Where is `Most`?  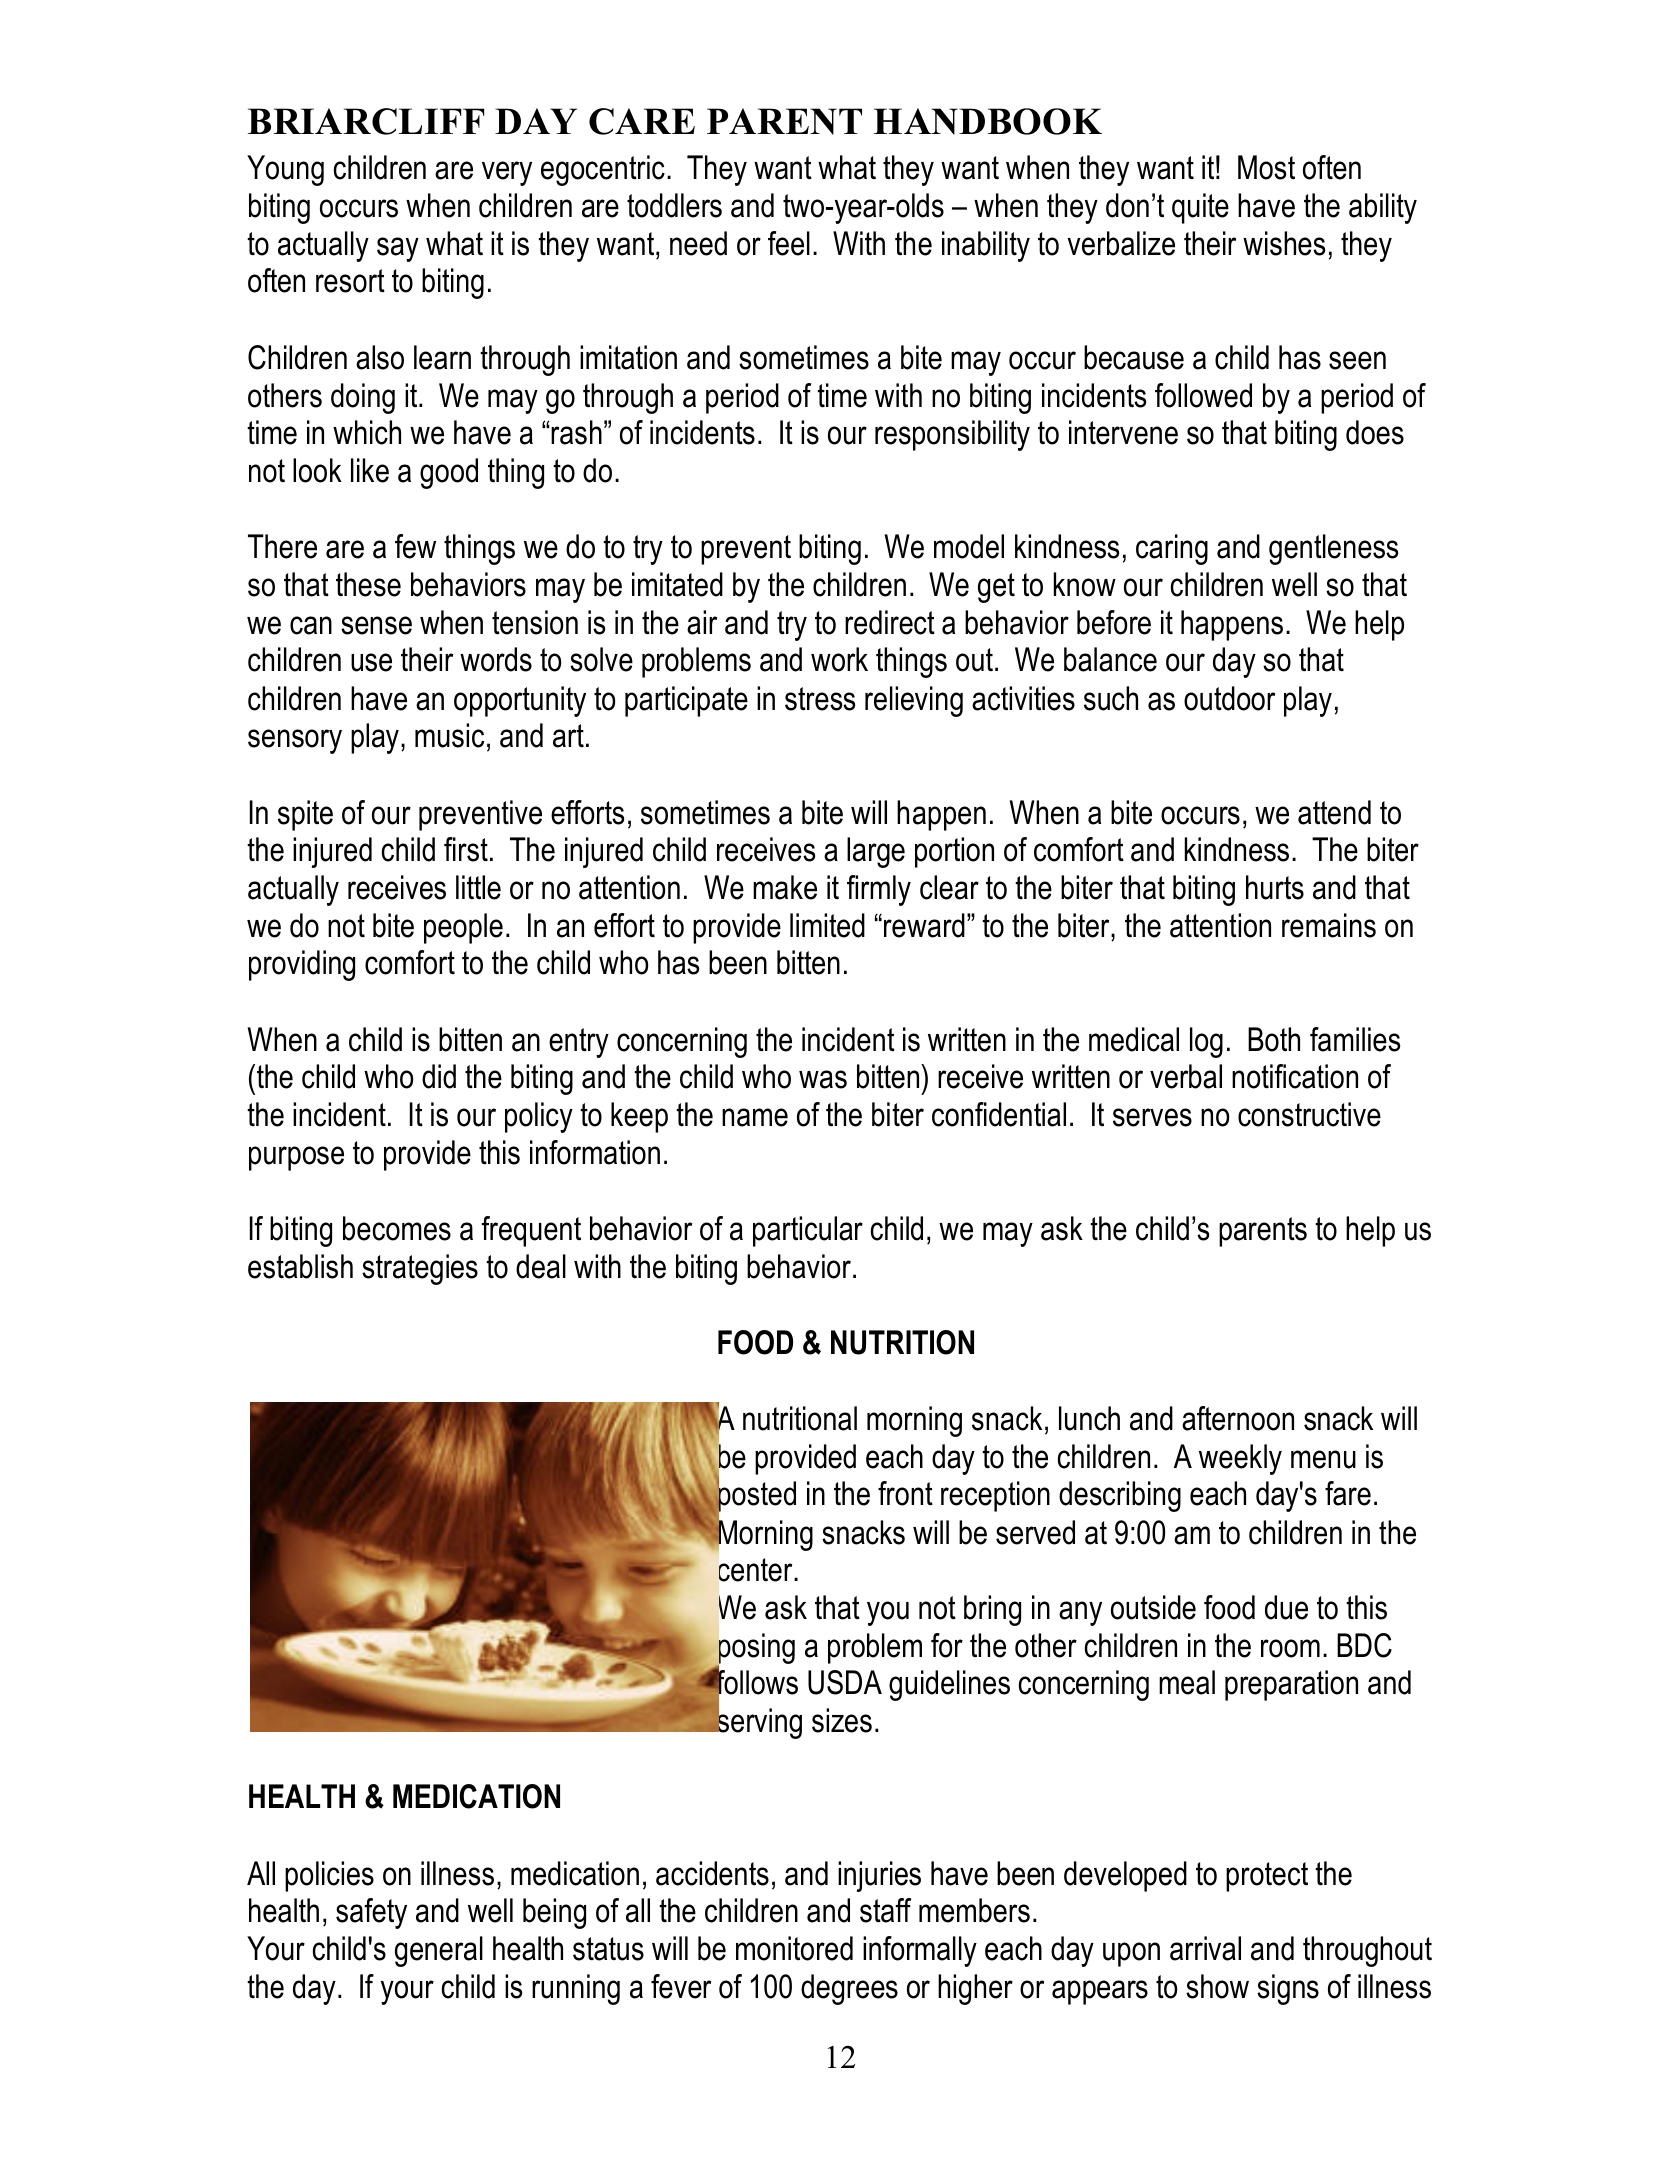
Most is located at coordinates (1266, 167).
